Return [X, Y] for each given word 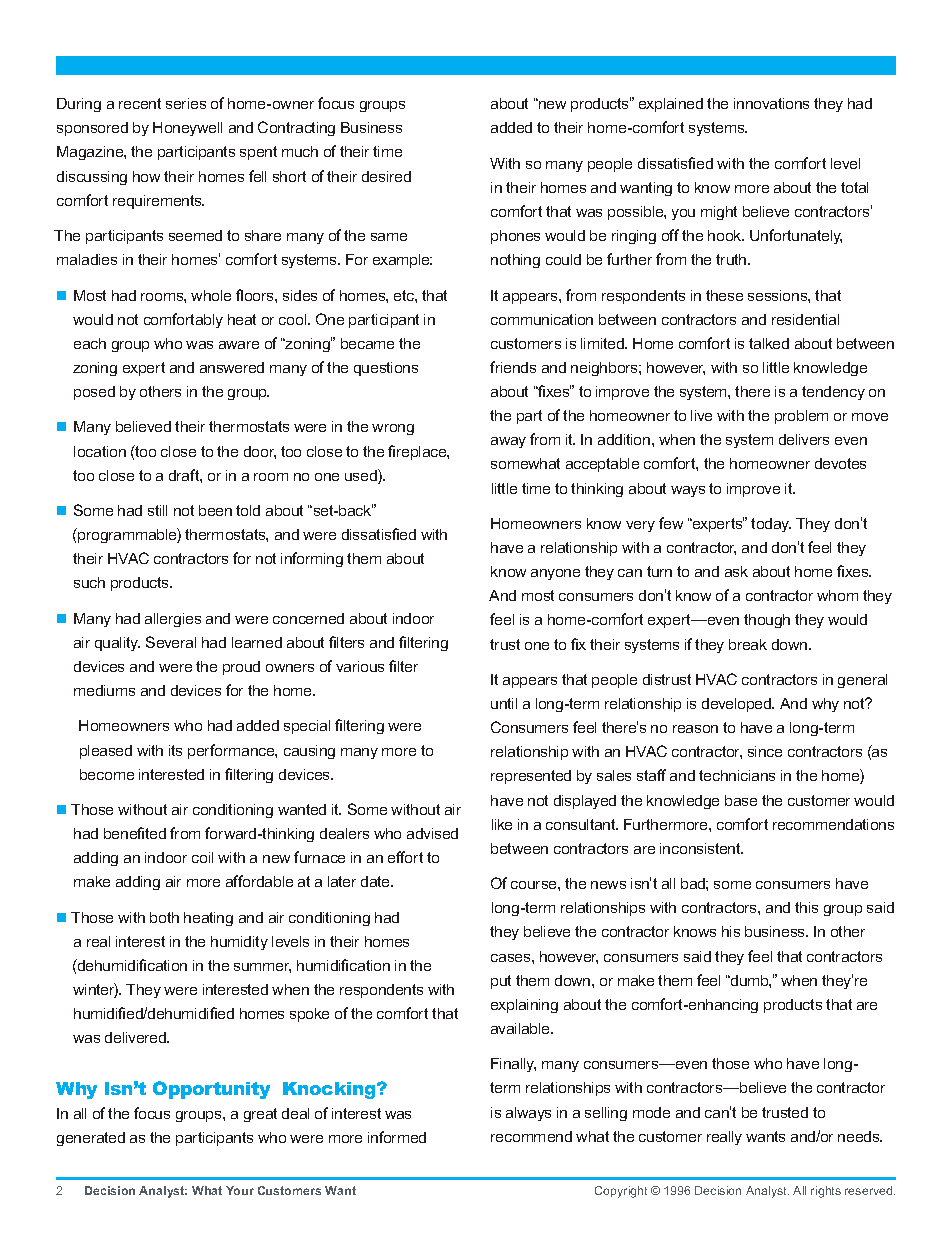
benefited [135, 833]
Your [240, 1190]
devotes [840, 463]
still [157, 510]
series [186, 103]
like [502, 824]
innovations [771, 103]
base [741, 800]
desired [386, 176]
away [508, 442]
